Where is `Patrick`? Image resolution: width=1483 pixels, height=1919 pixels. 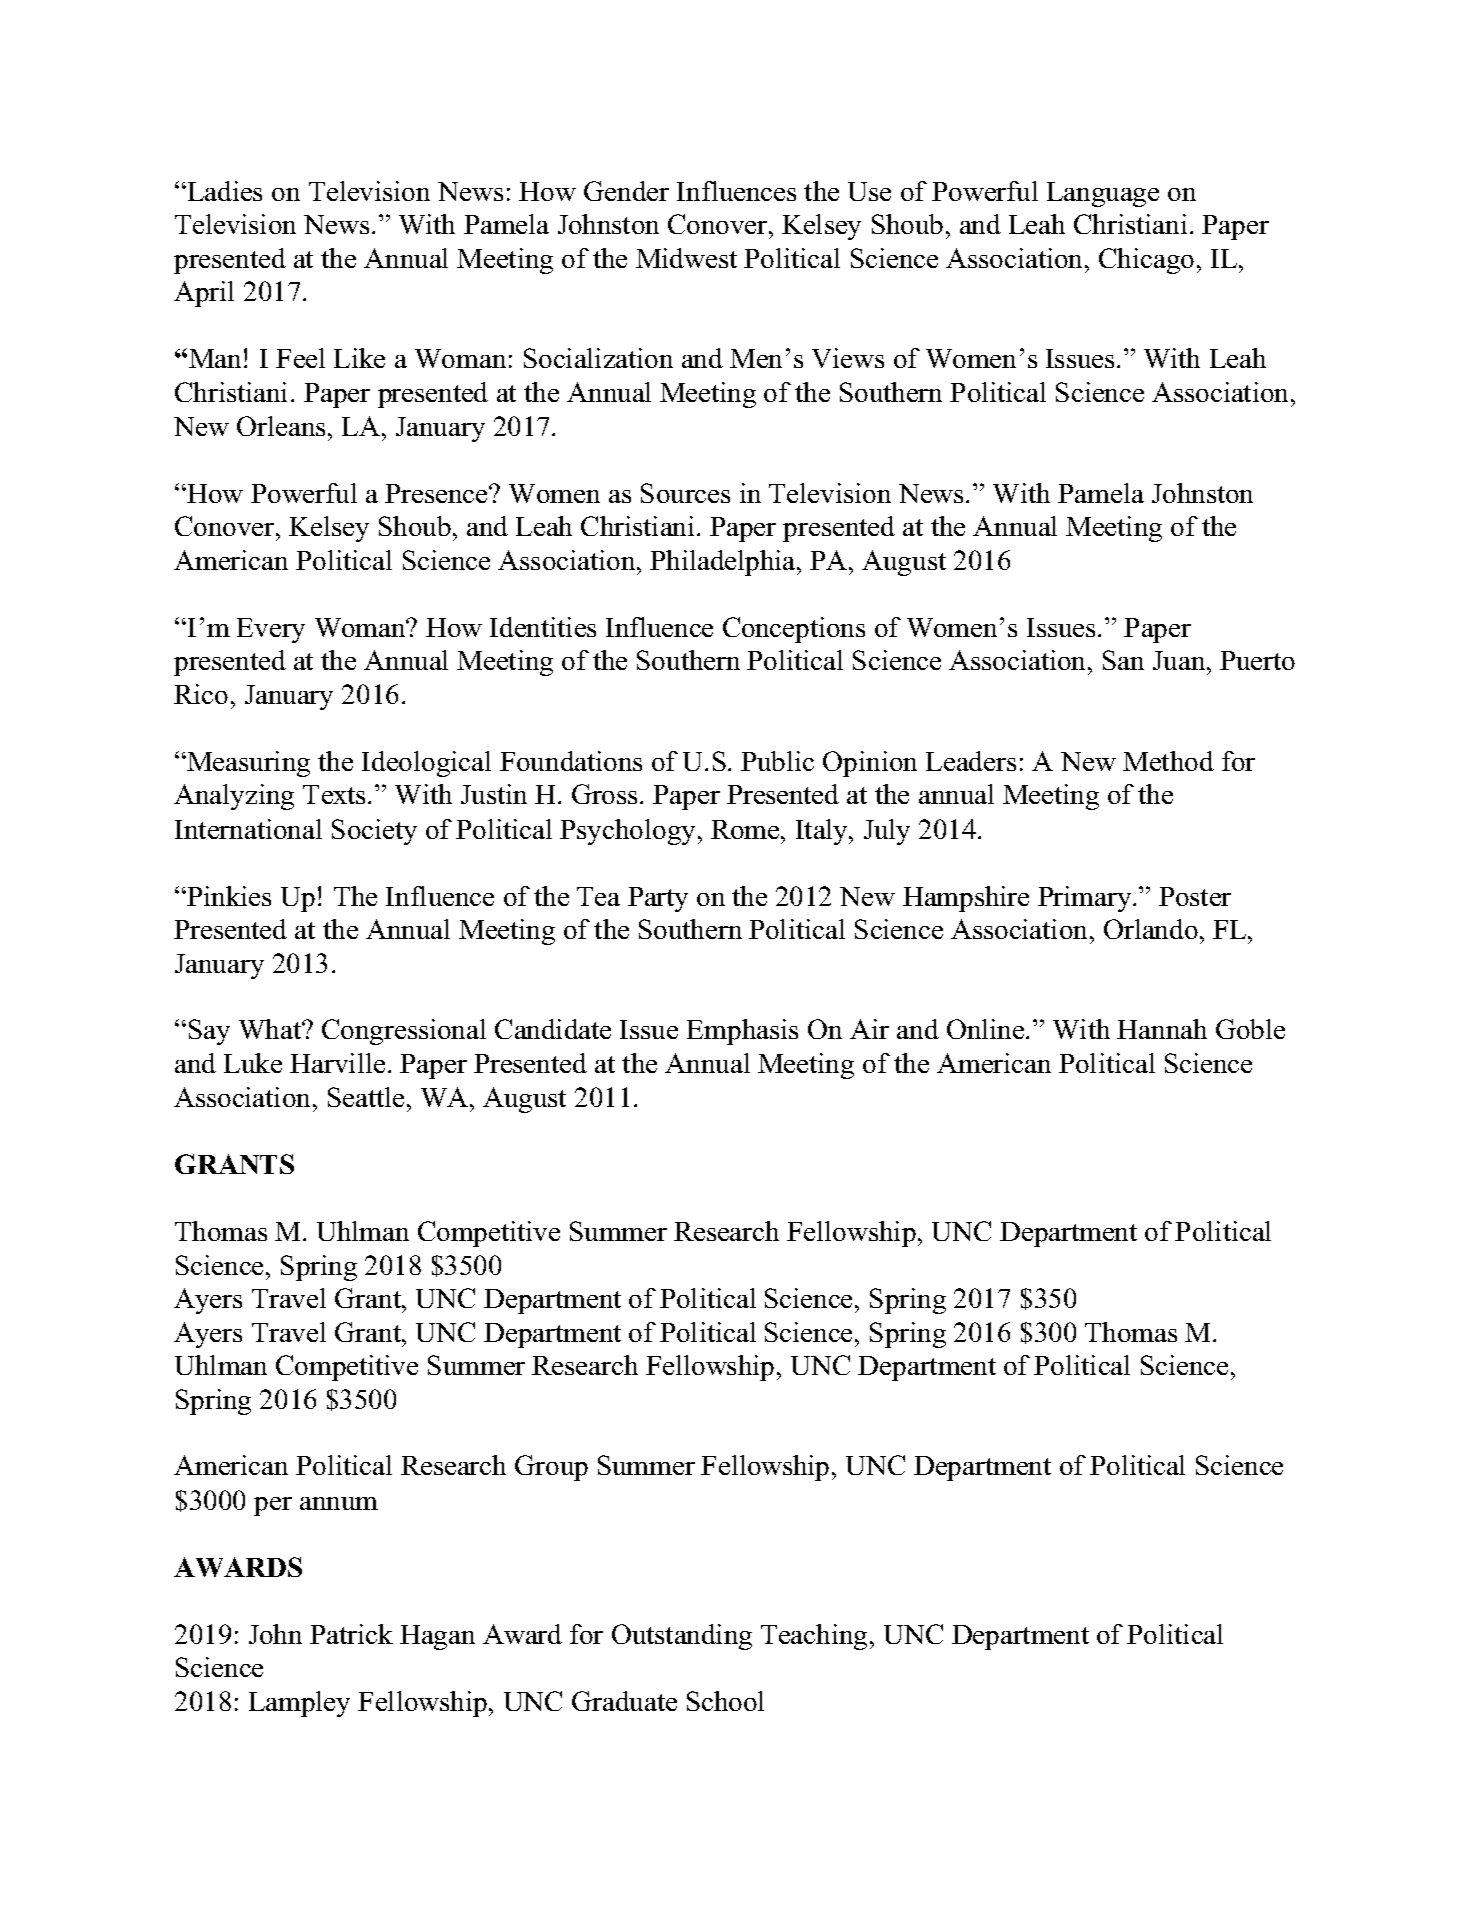
Patrick is located at coordinates (351, 1634).
